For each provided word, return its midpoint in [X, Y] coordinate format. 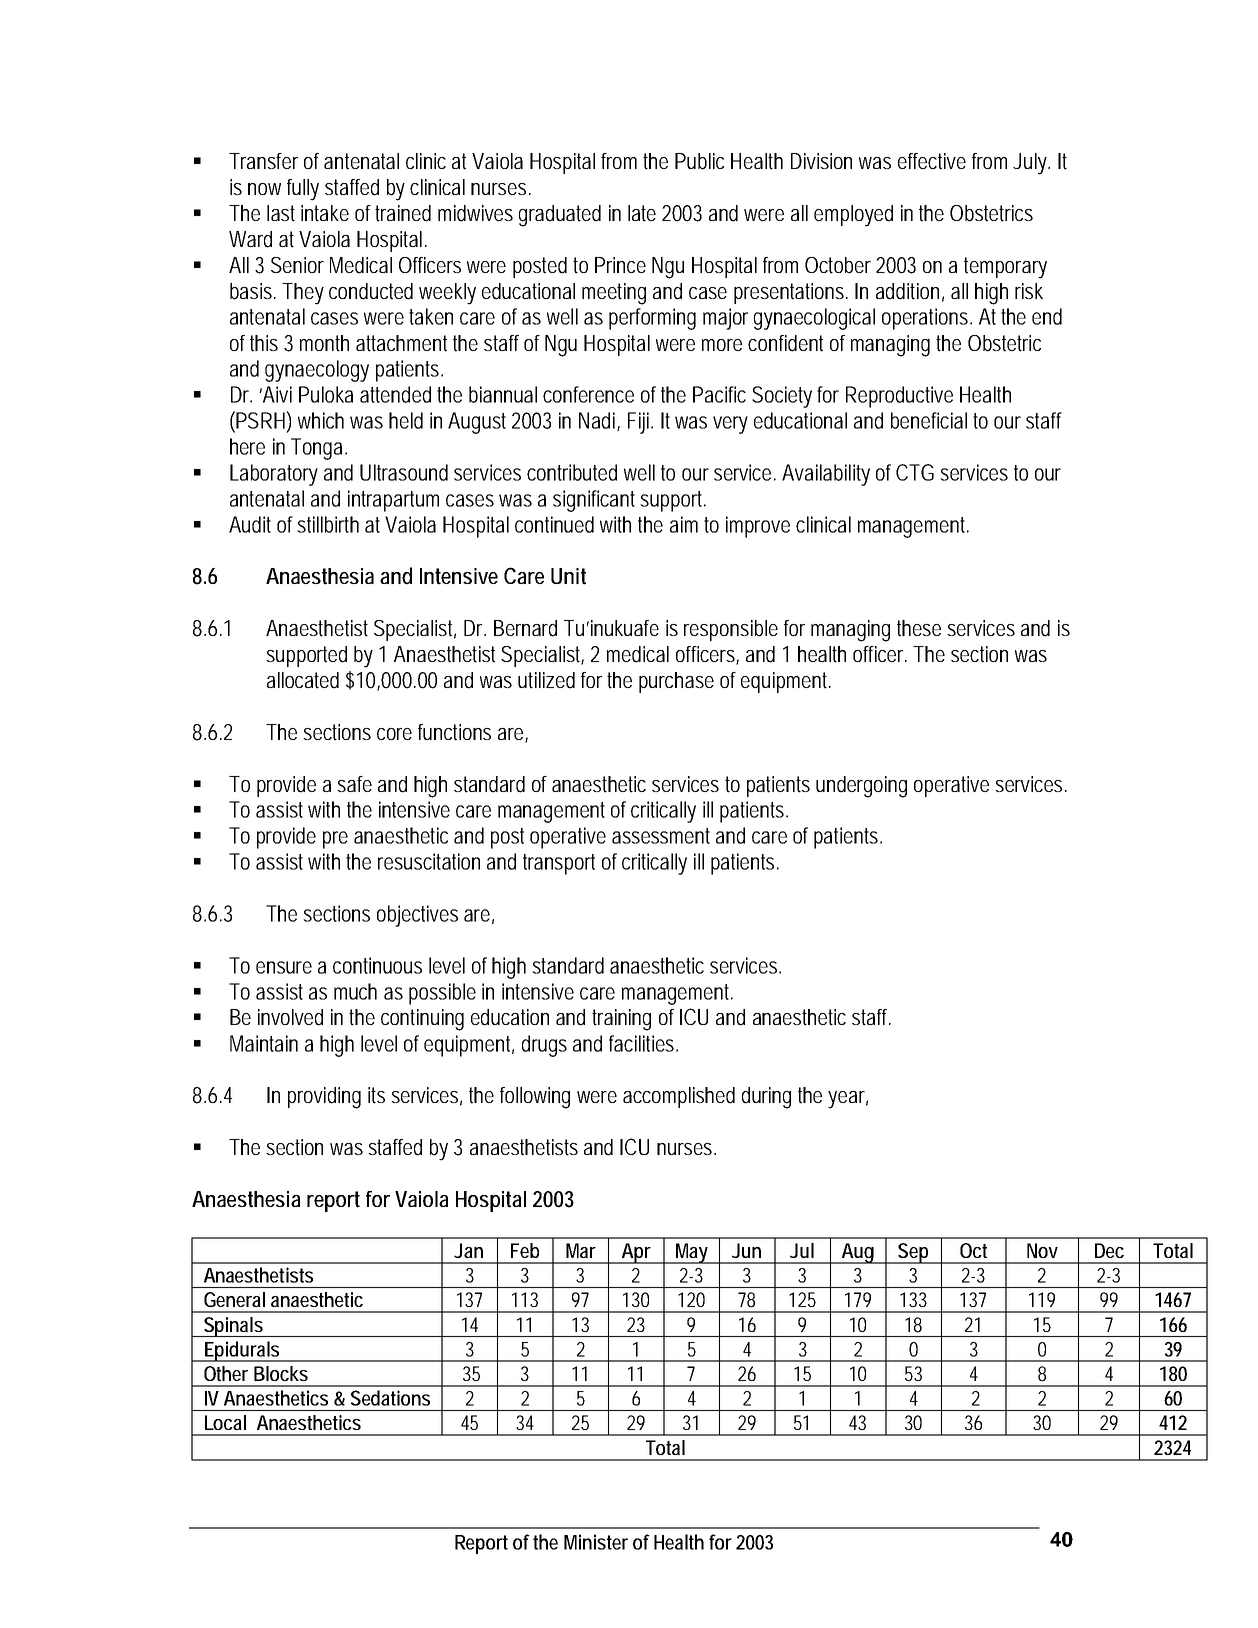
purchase [676, 682]
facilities [643, 1043]
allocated [303, 680]
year [848, 1100]
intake [325, 213]
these [919, 628]
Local [225, 1422]
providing [324, 1098]
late [642, 213]
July [1031, 164]
